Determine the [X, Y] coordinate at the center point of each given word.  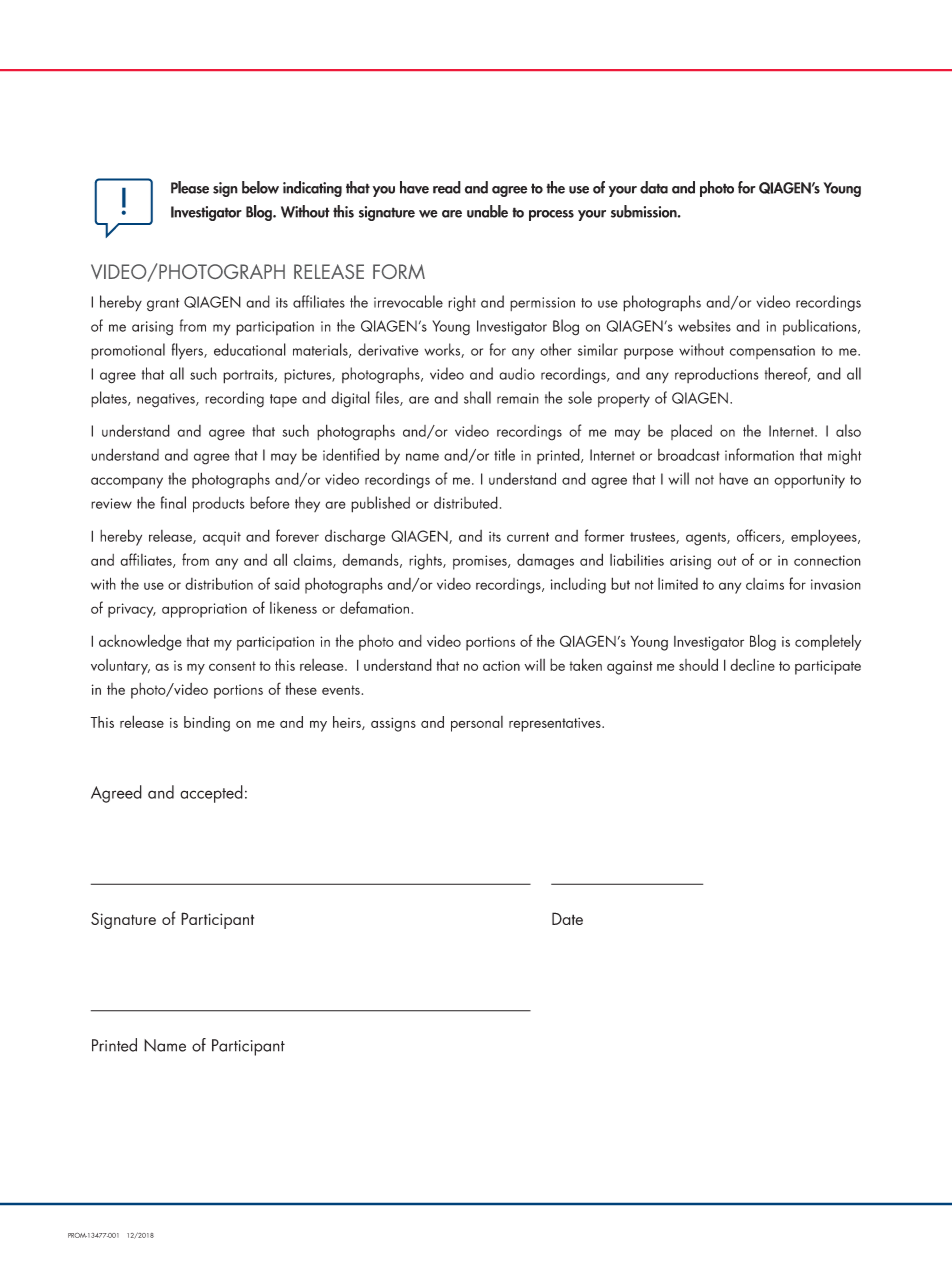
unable [487, 211]
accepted [211, 794]
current [528, 537]
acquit [222, 538]
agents [707, 539]
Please [190, 187]
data [654, 187]
